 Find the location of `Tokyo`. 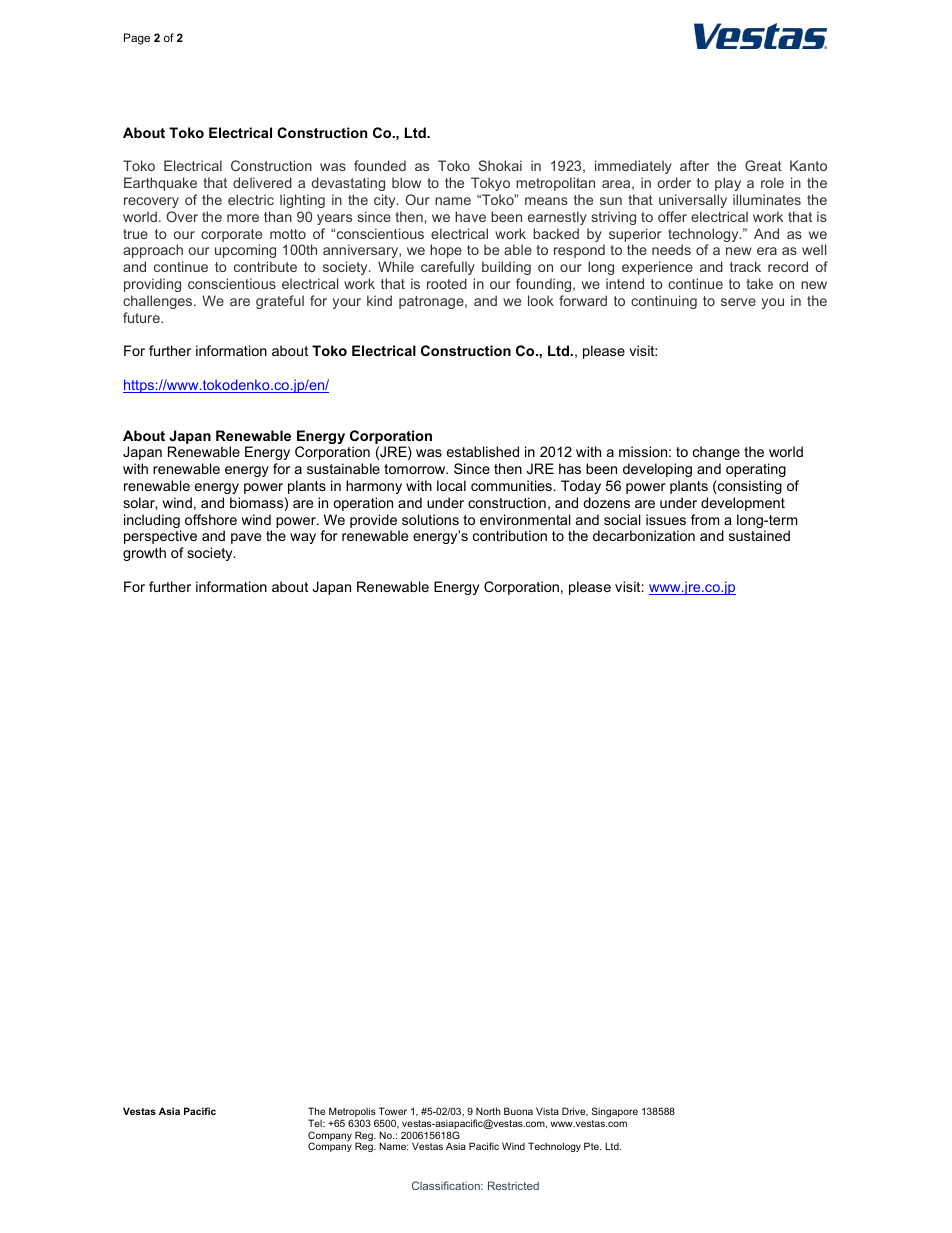

Tokyo is located at coordinates (490, 184).
